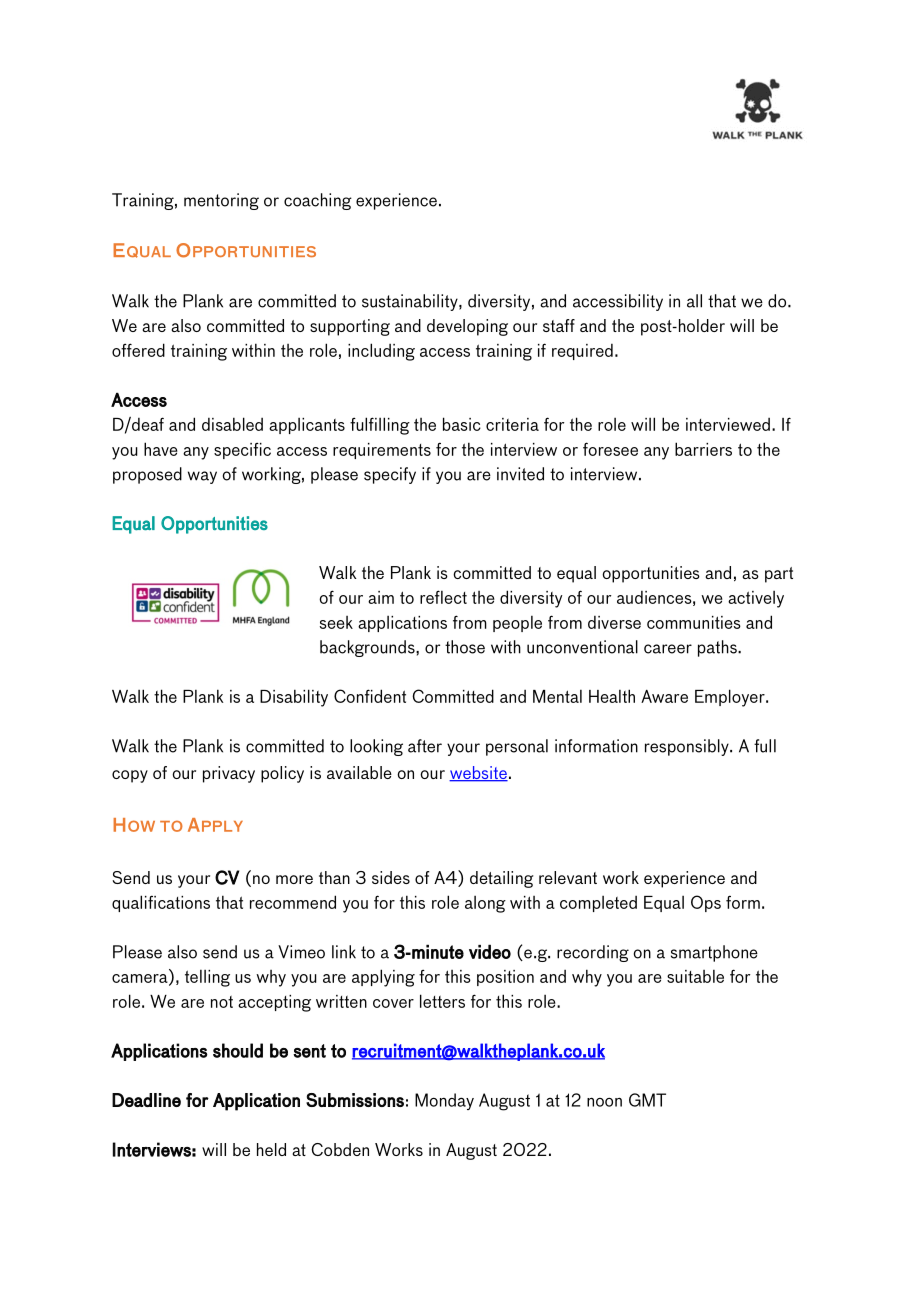  Describe the element at coordinates (478, 774) in the page. I see `website` at that location.
